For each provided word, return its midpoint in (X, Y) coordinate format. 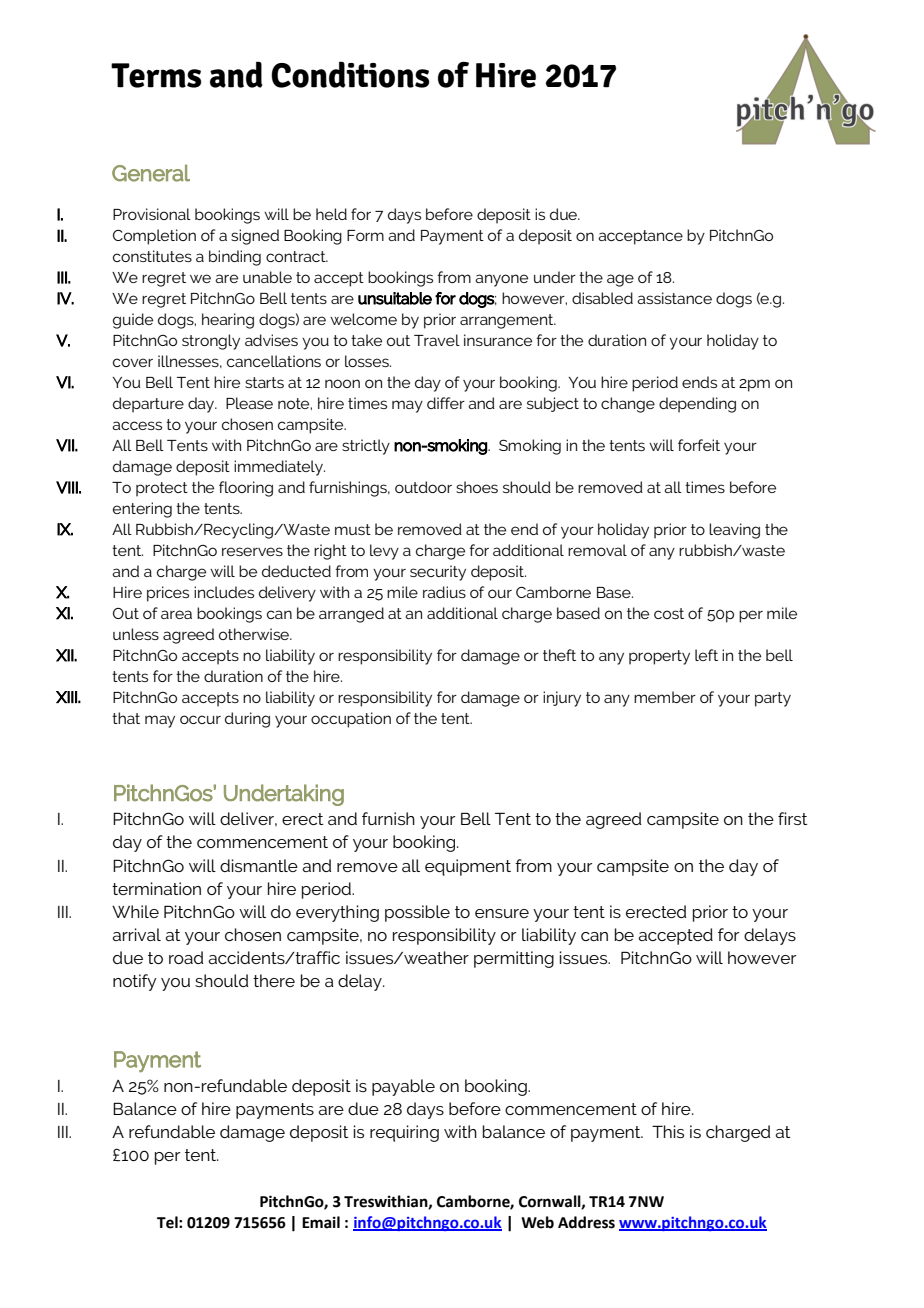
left (706, 655)
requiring (404, 1133)
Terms (156, 75)
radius (444, 592)
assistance (674, 298)
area (176, 614)
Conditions (350, 74)
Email (321, 1222)
